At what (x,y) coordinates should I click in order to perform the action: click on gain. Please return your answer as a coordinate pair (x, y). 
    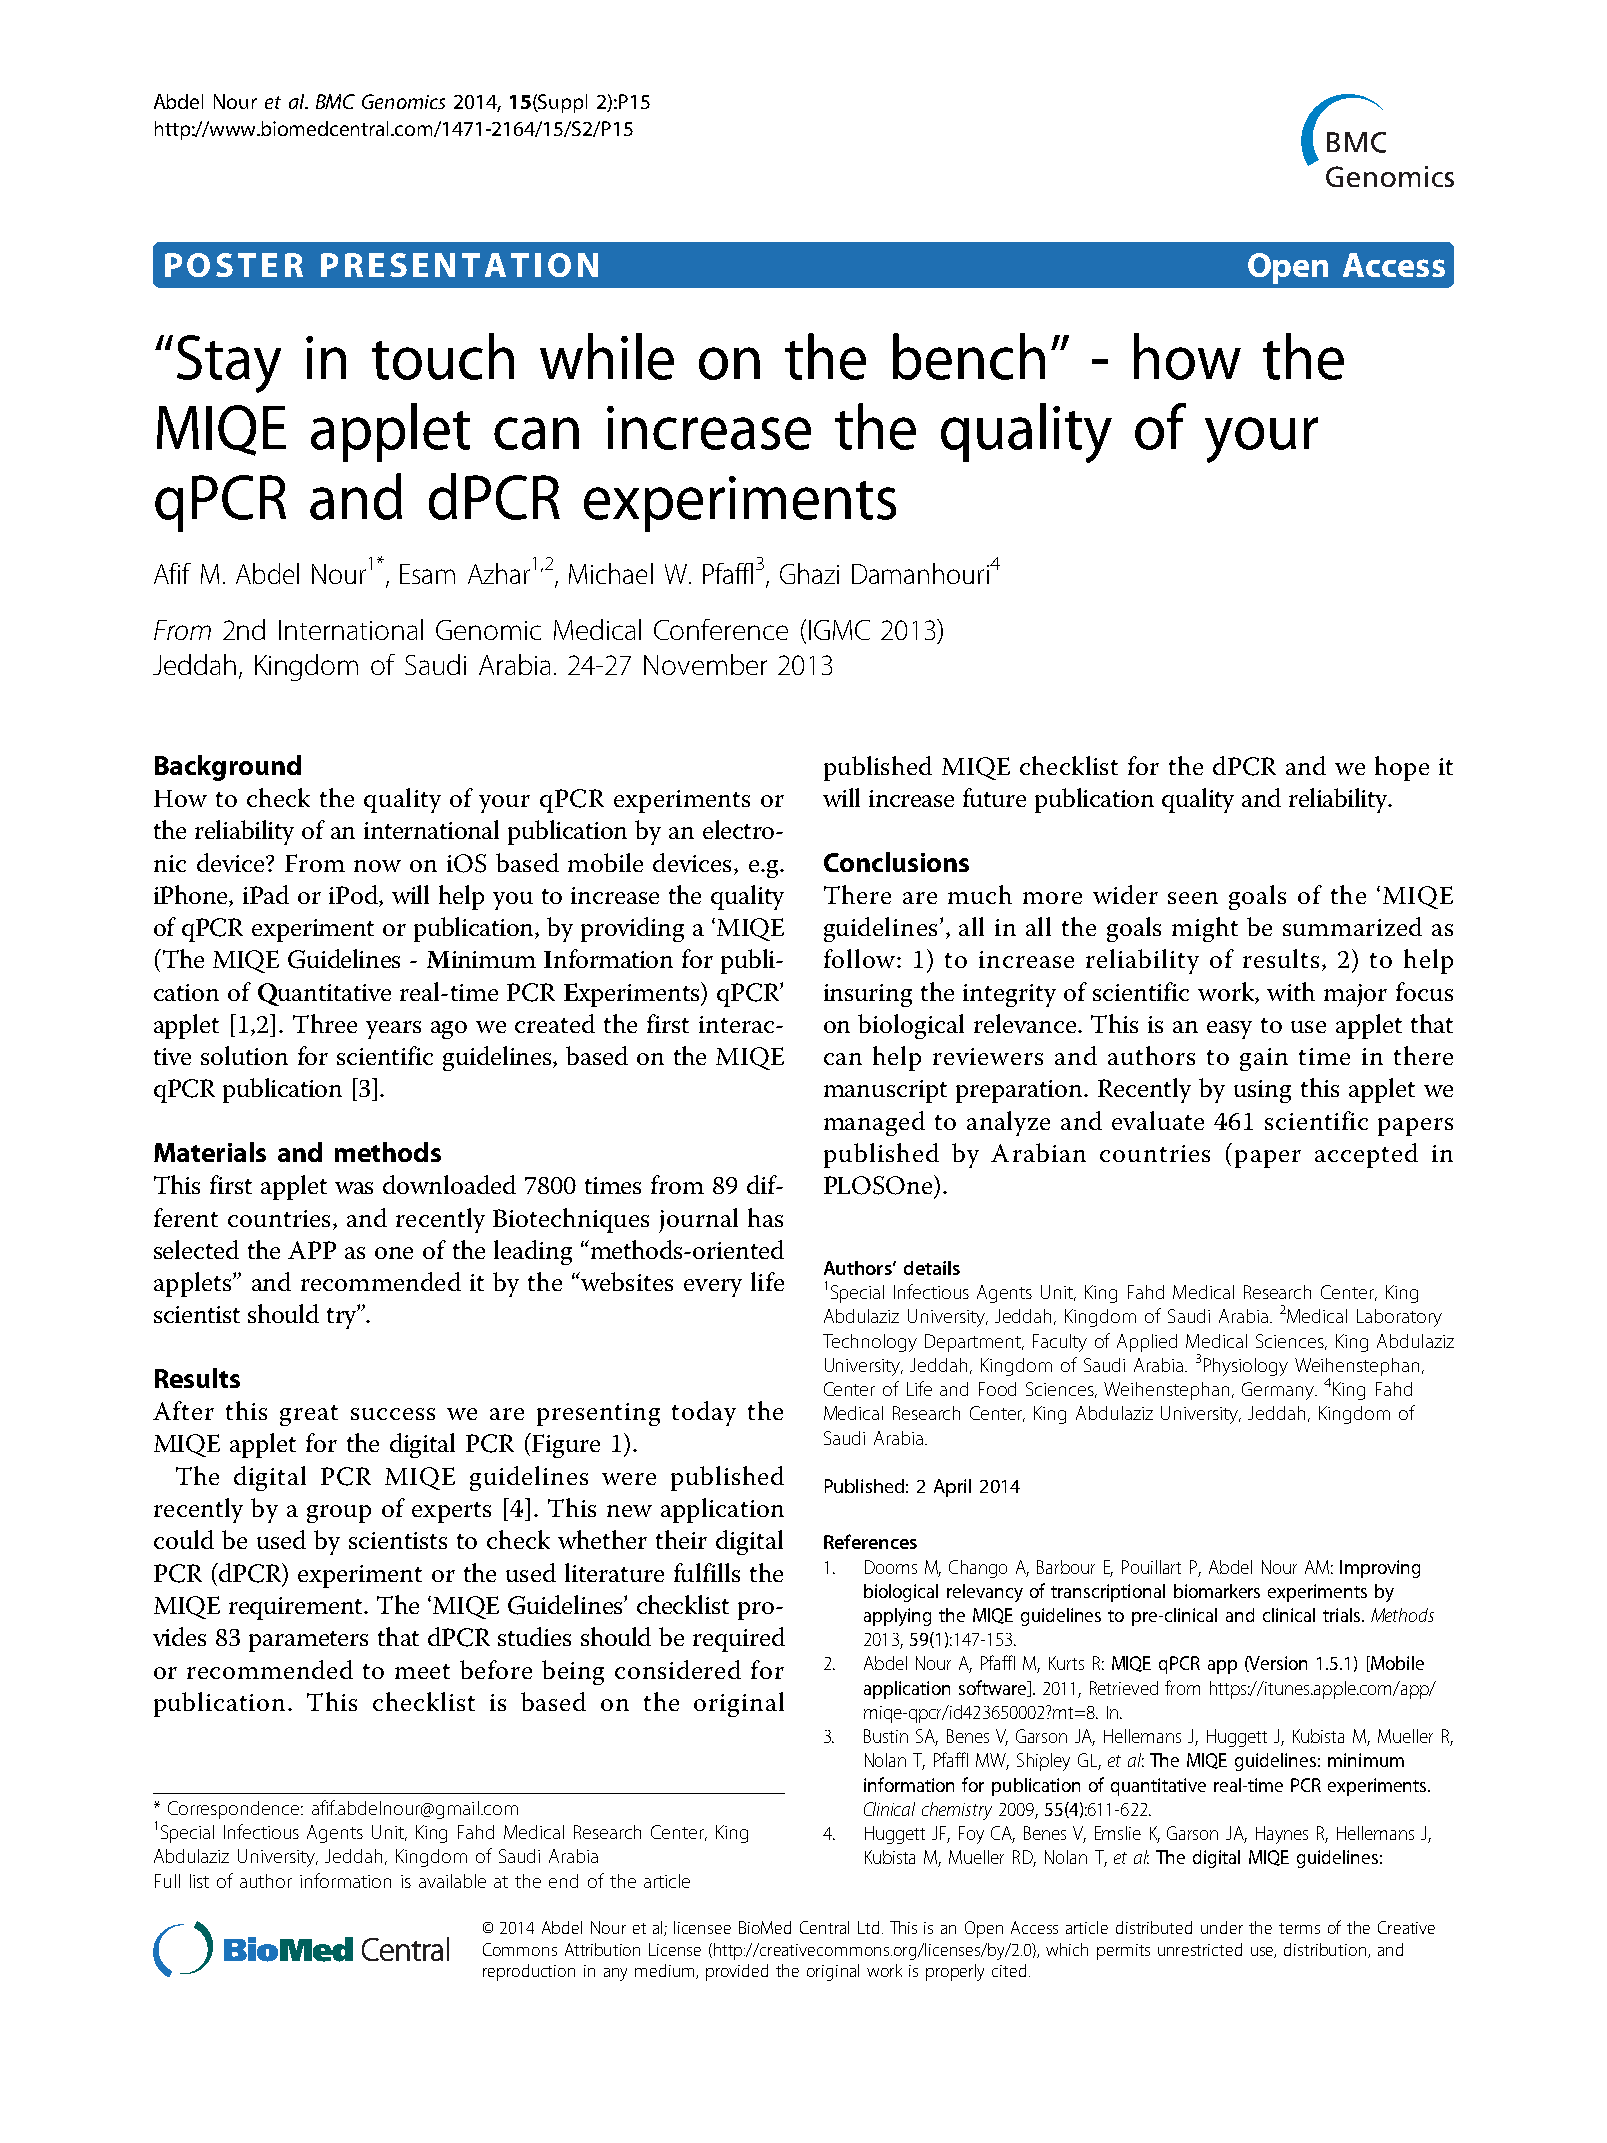
    Looking at the image, I should click on (1264, 1059).
